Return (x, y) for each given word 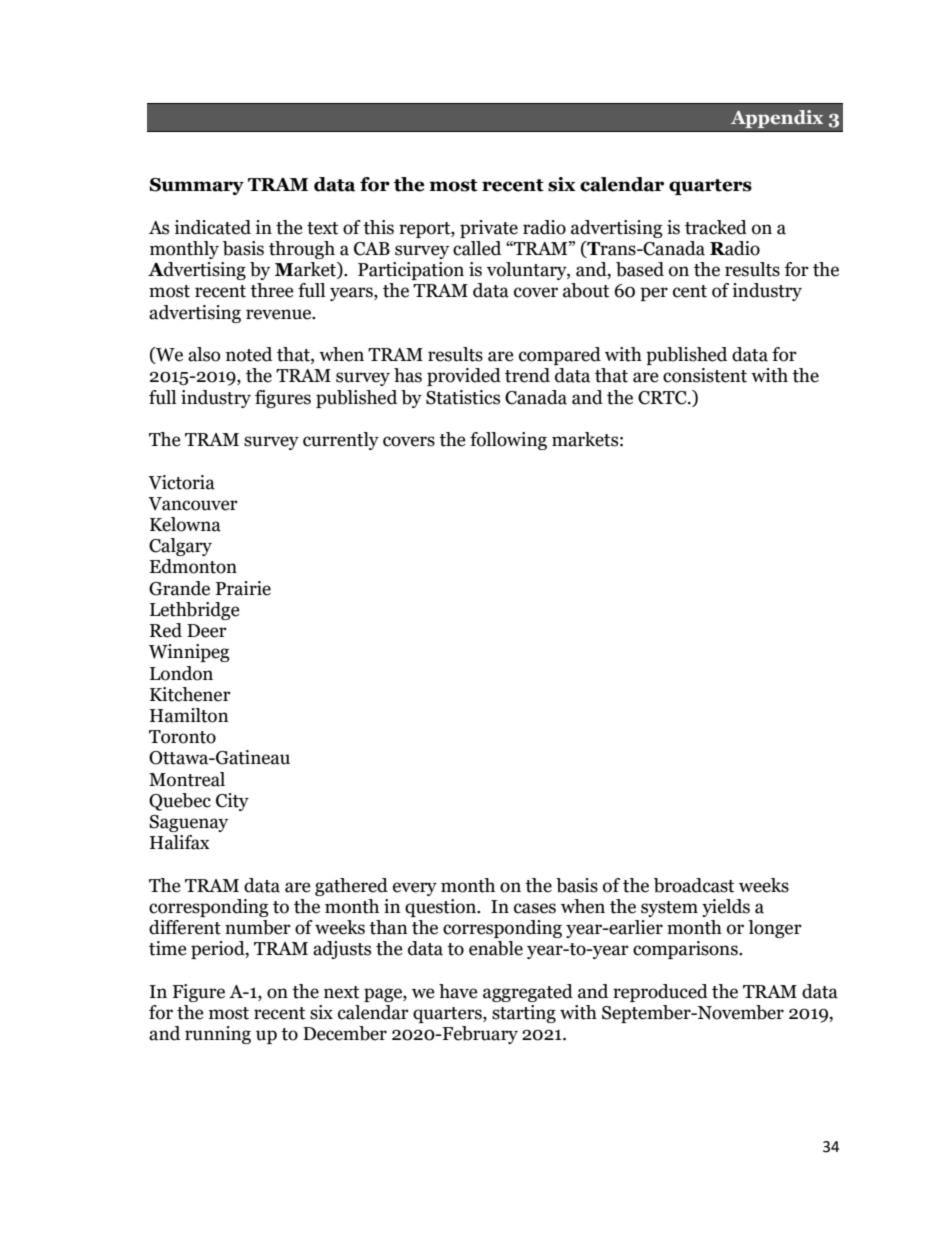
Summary (197, 186)
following (508, 441)
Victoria (181, 482)
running (218, 1035)
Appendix (777, 119)
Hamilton (189, 715)
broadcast (694, 885)
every (415, 889)
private (489, 229)
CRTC (663, 398)
